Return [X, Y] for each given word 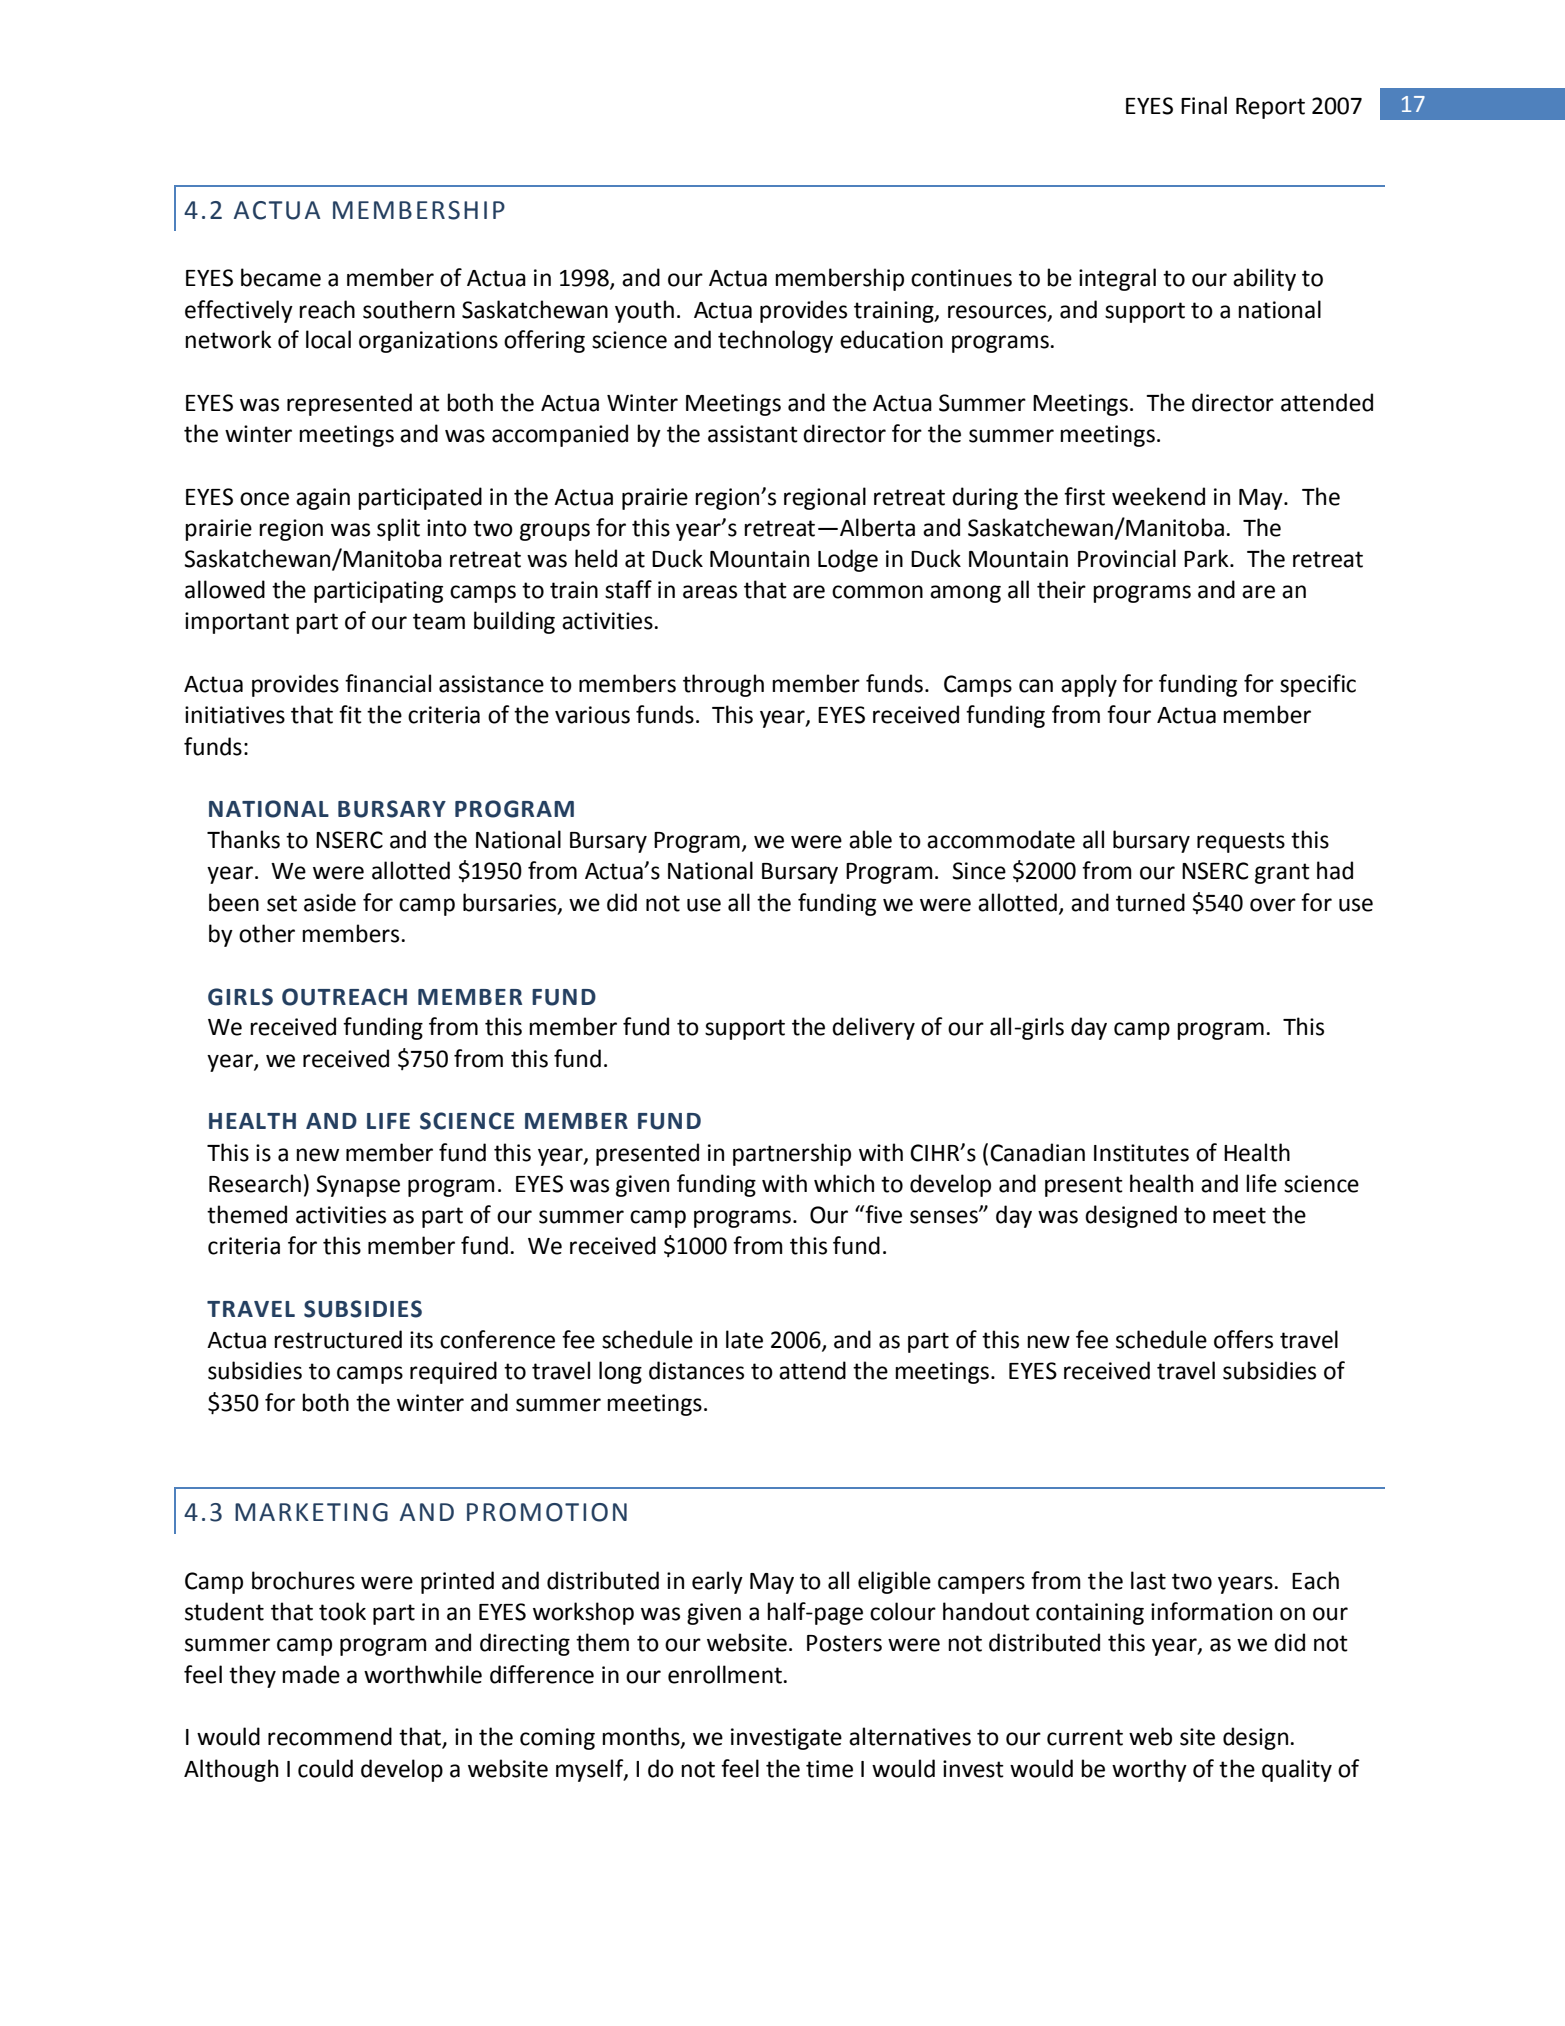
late [744, 1339]
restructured [338, 1339]
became [281, 277]
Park [1207, 558]
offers [1243, 1339]
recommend [330, 1736]
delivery [873, 1028]
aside [330, 902]
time [829, 1769]
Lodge [848, 560]
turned [1150, 902]
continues [961, 278]
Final [1204, 105]
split [398, 529]
